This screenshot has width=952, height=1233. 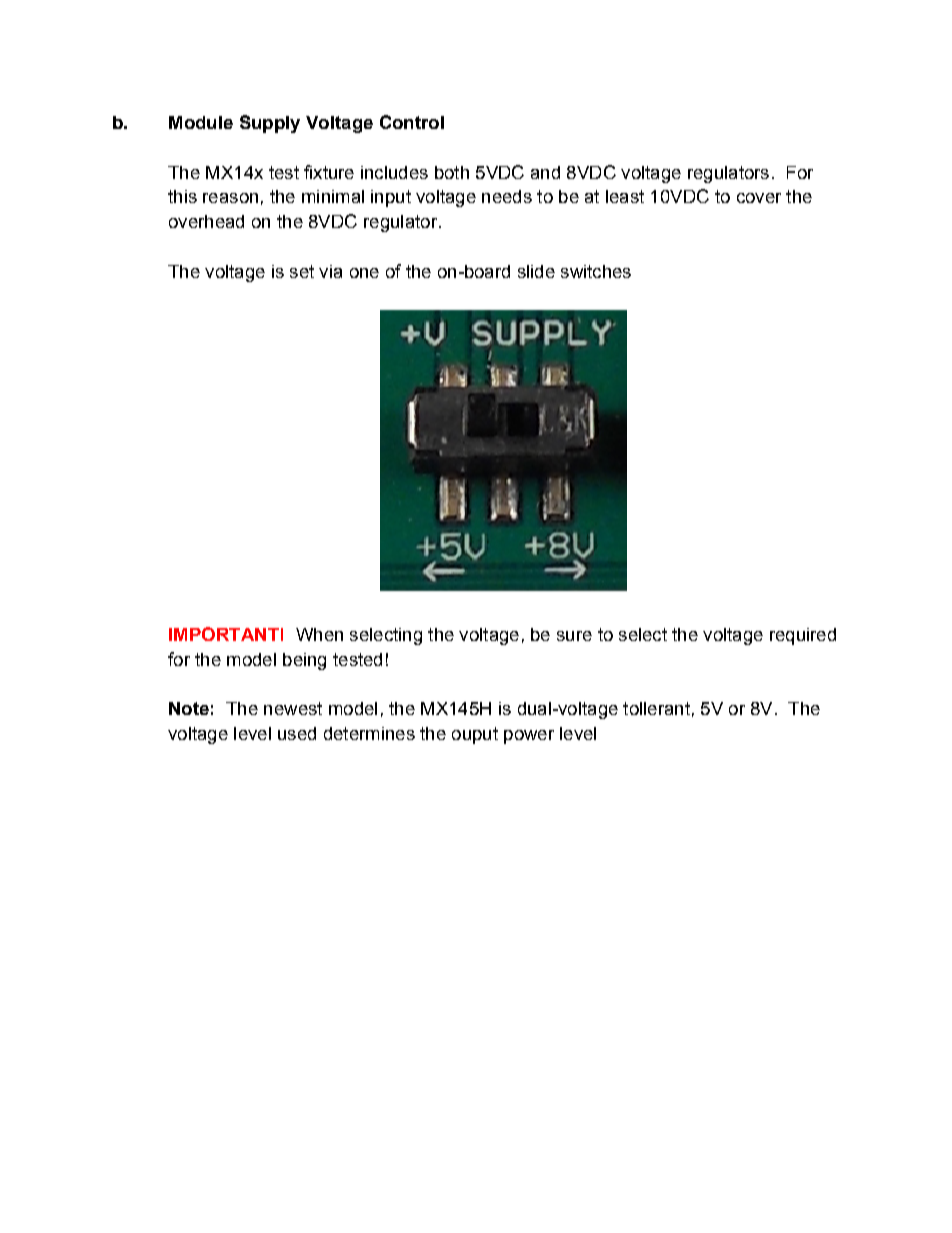 I want to click on cover, so click(x=759, y=198).
